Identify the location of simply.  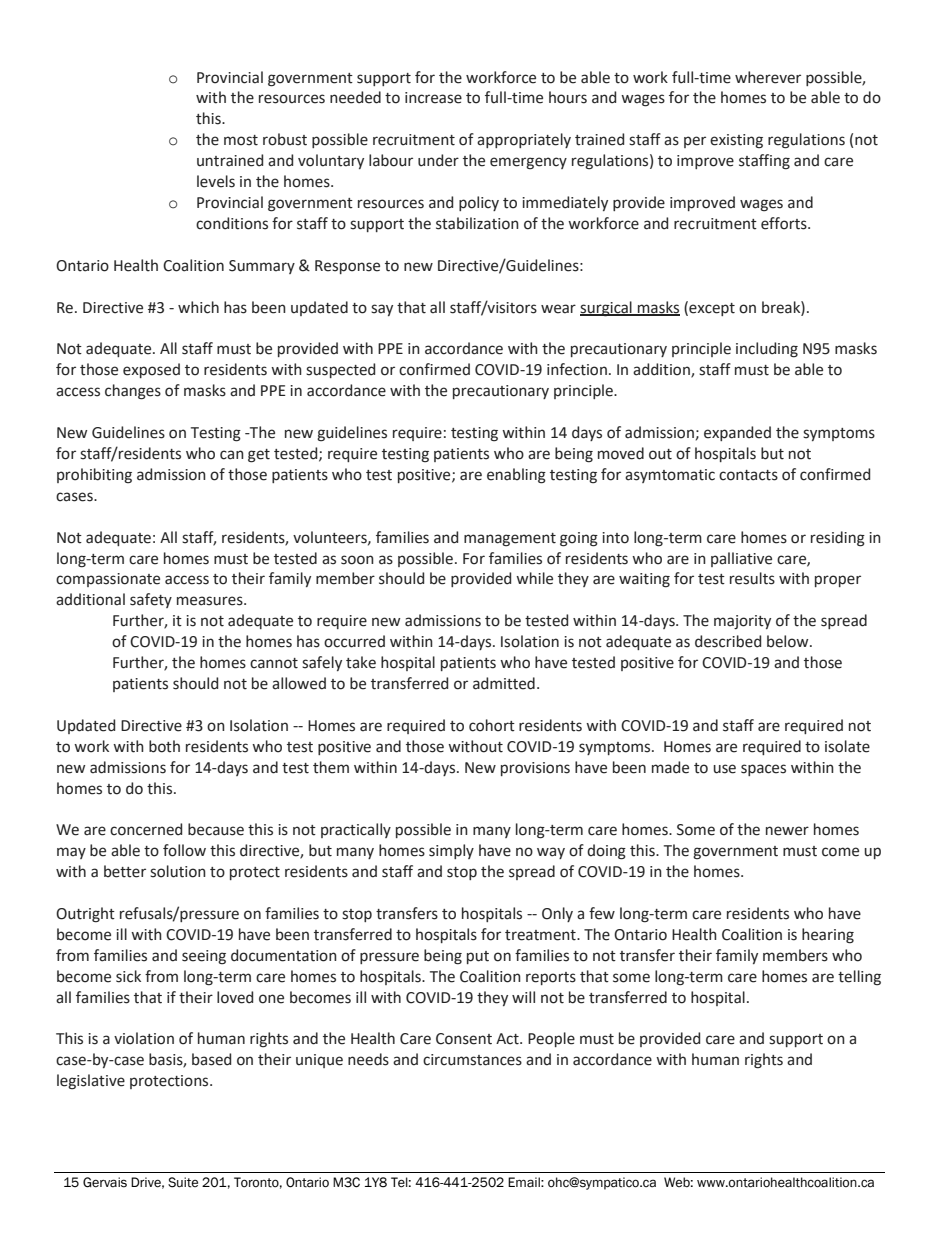
(451, 851).
